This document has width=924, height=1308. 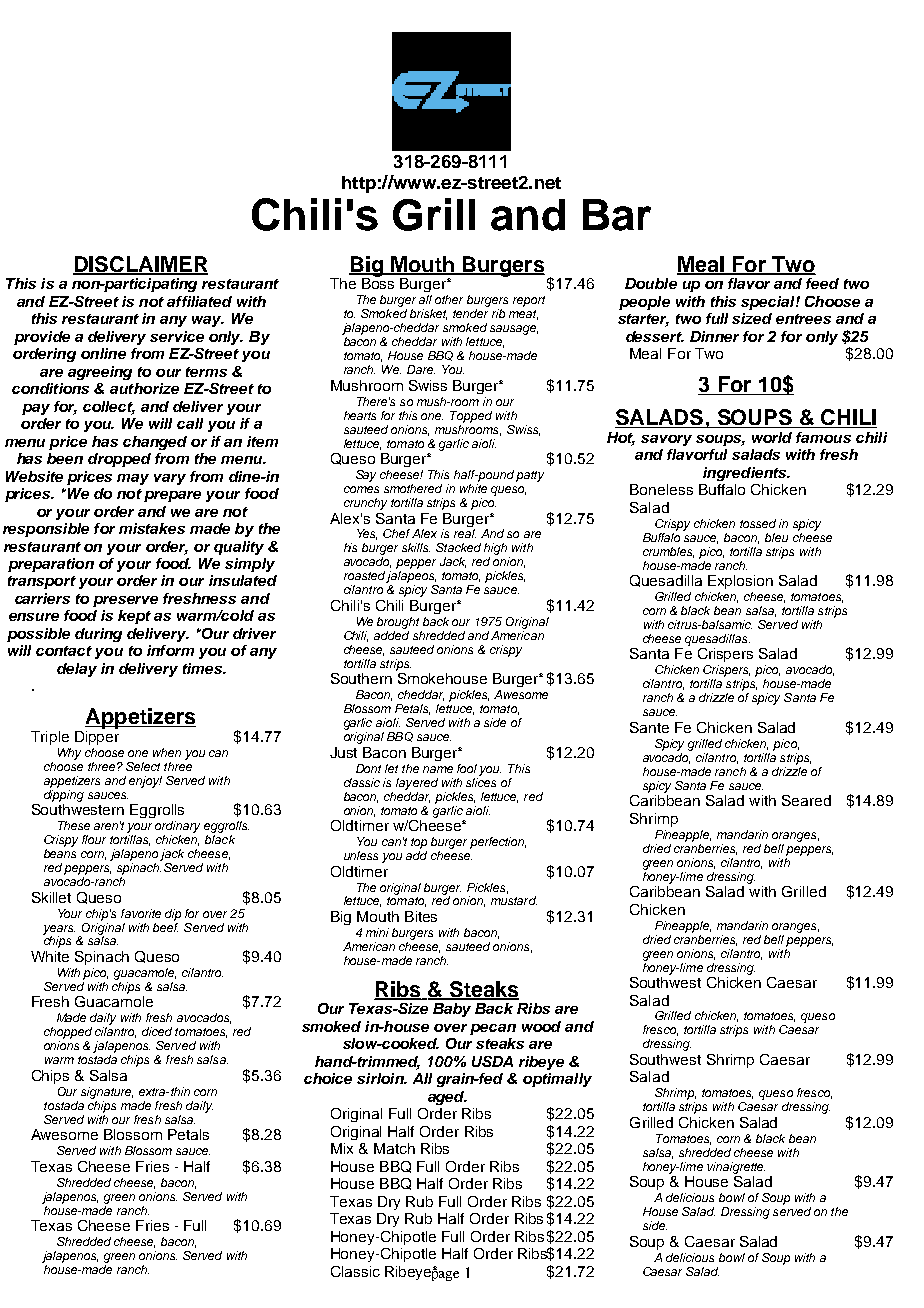 What do you see at coordinates (394, 1148) in the document?
I see `Match` at bounding box center [394, 1148].
